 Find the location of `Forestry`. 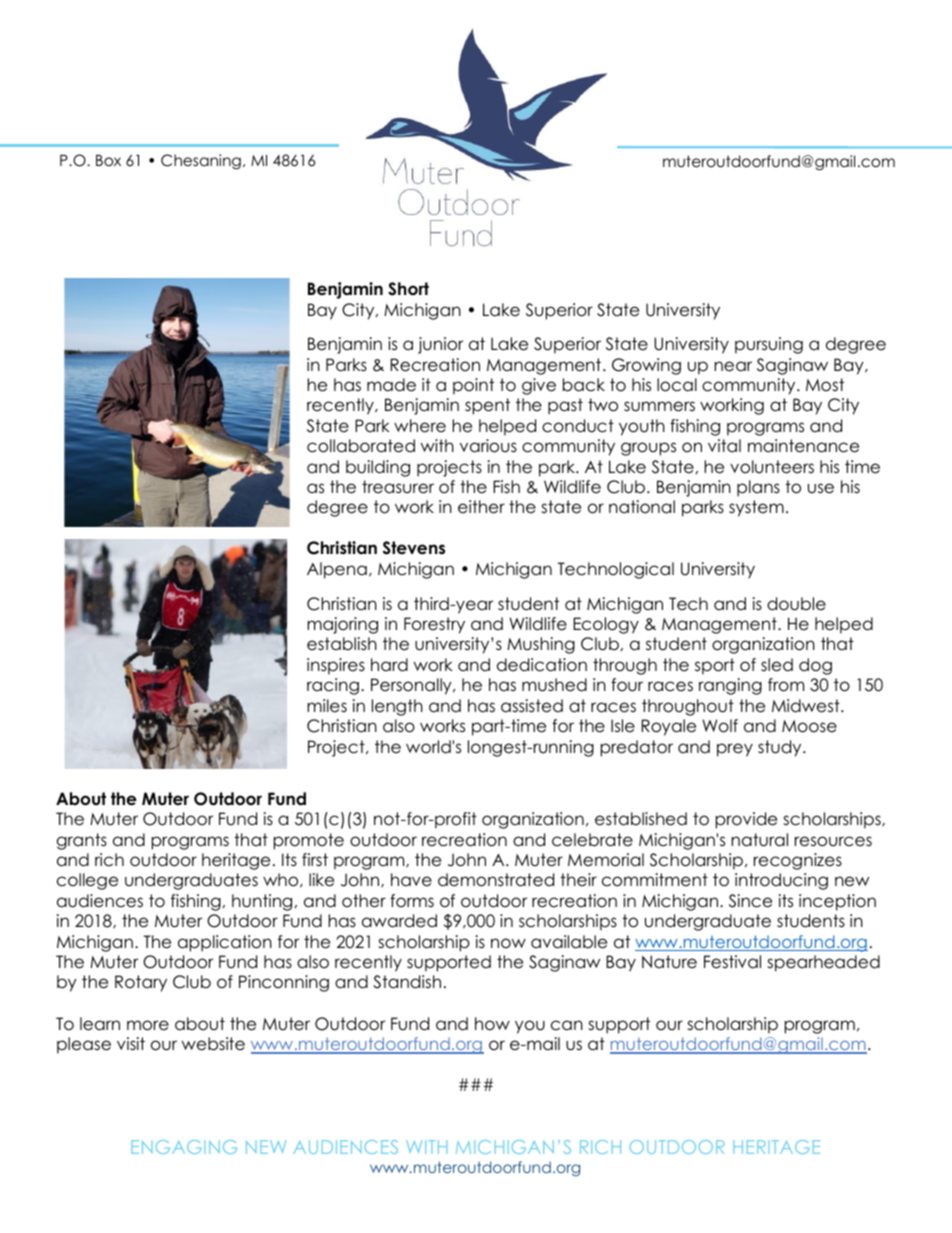

Forestry is located at coordinates (434, 625).
